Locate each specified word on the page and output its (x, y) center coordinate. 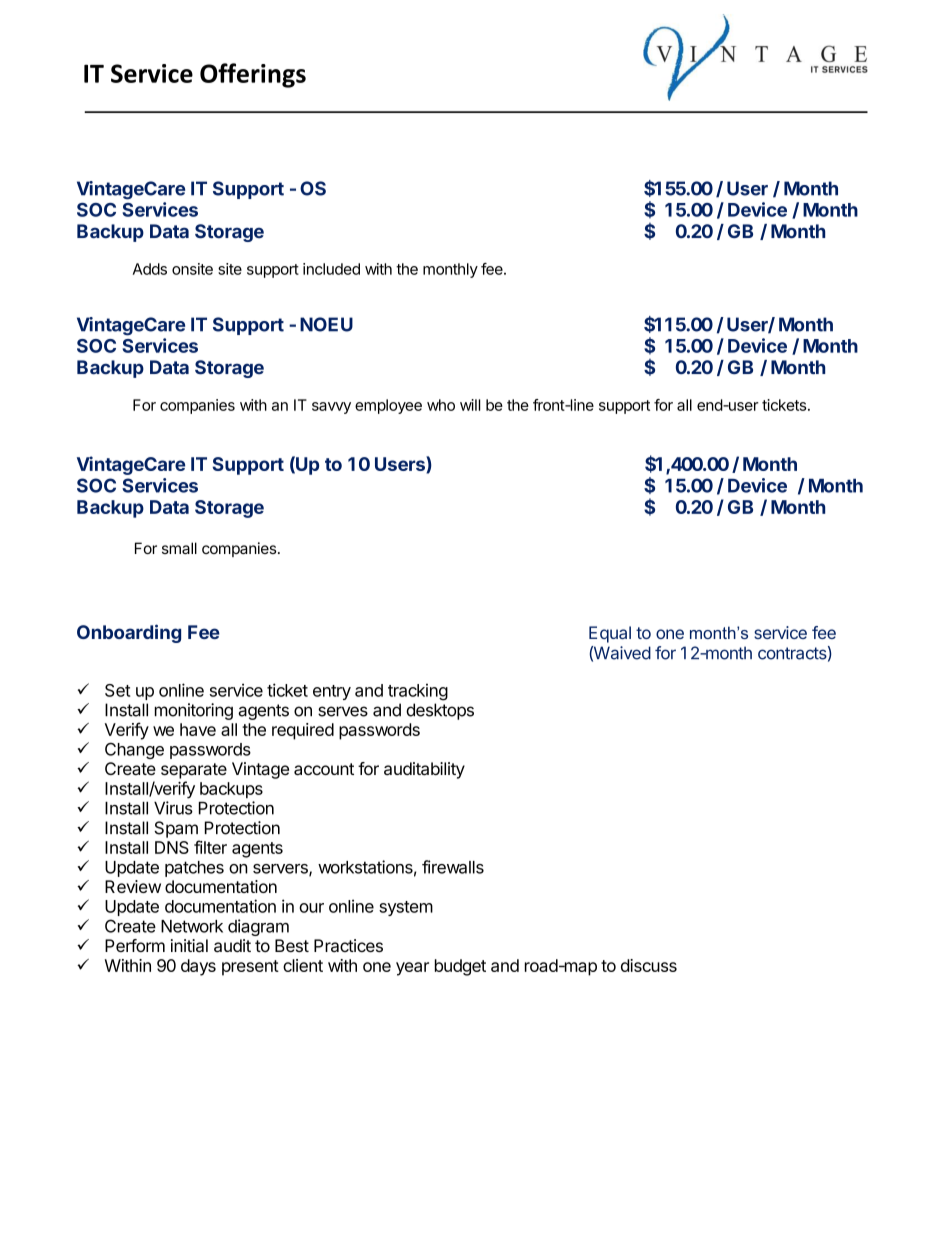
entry (332, 692)
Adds (150, 269)
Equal (610, 634)
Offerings (253, 75)
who (441, 405)
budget (460, 967)
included (331, 269)
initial (189, 946)
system (406, 908)
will (470, 405)
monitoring (194, 711)
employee (388, 406)
